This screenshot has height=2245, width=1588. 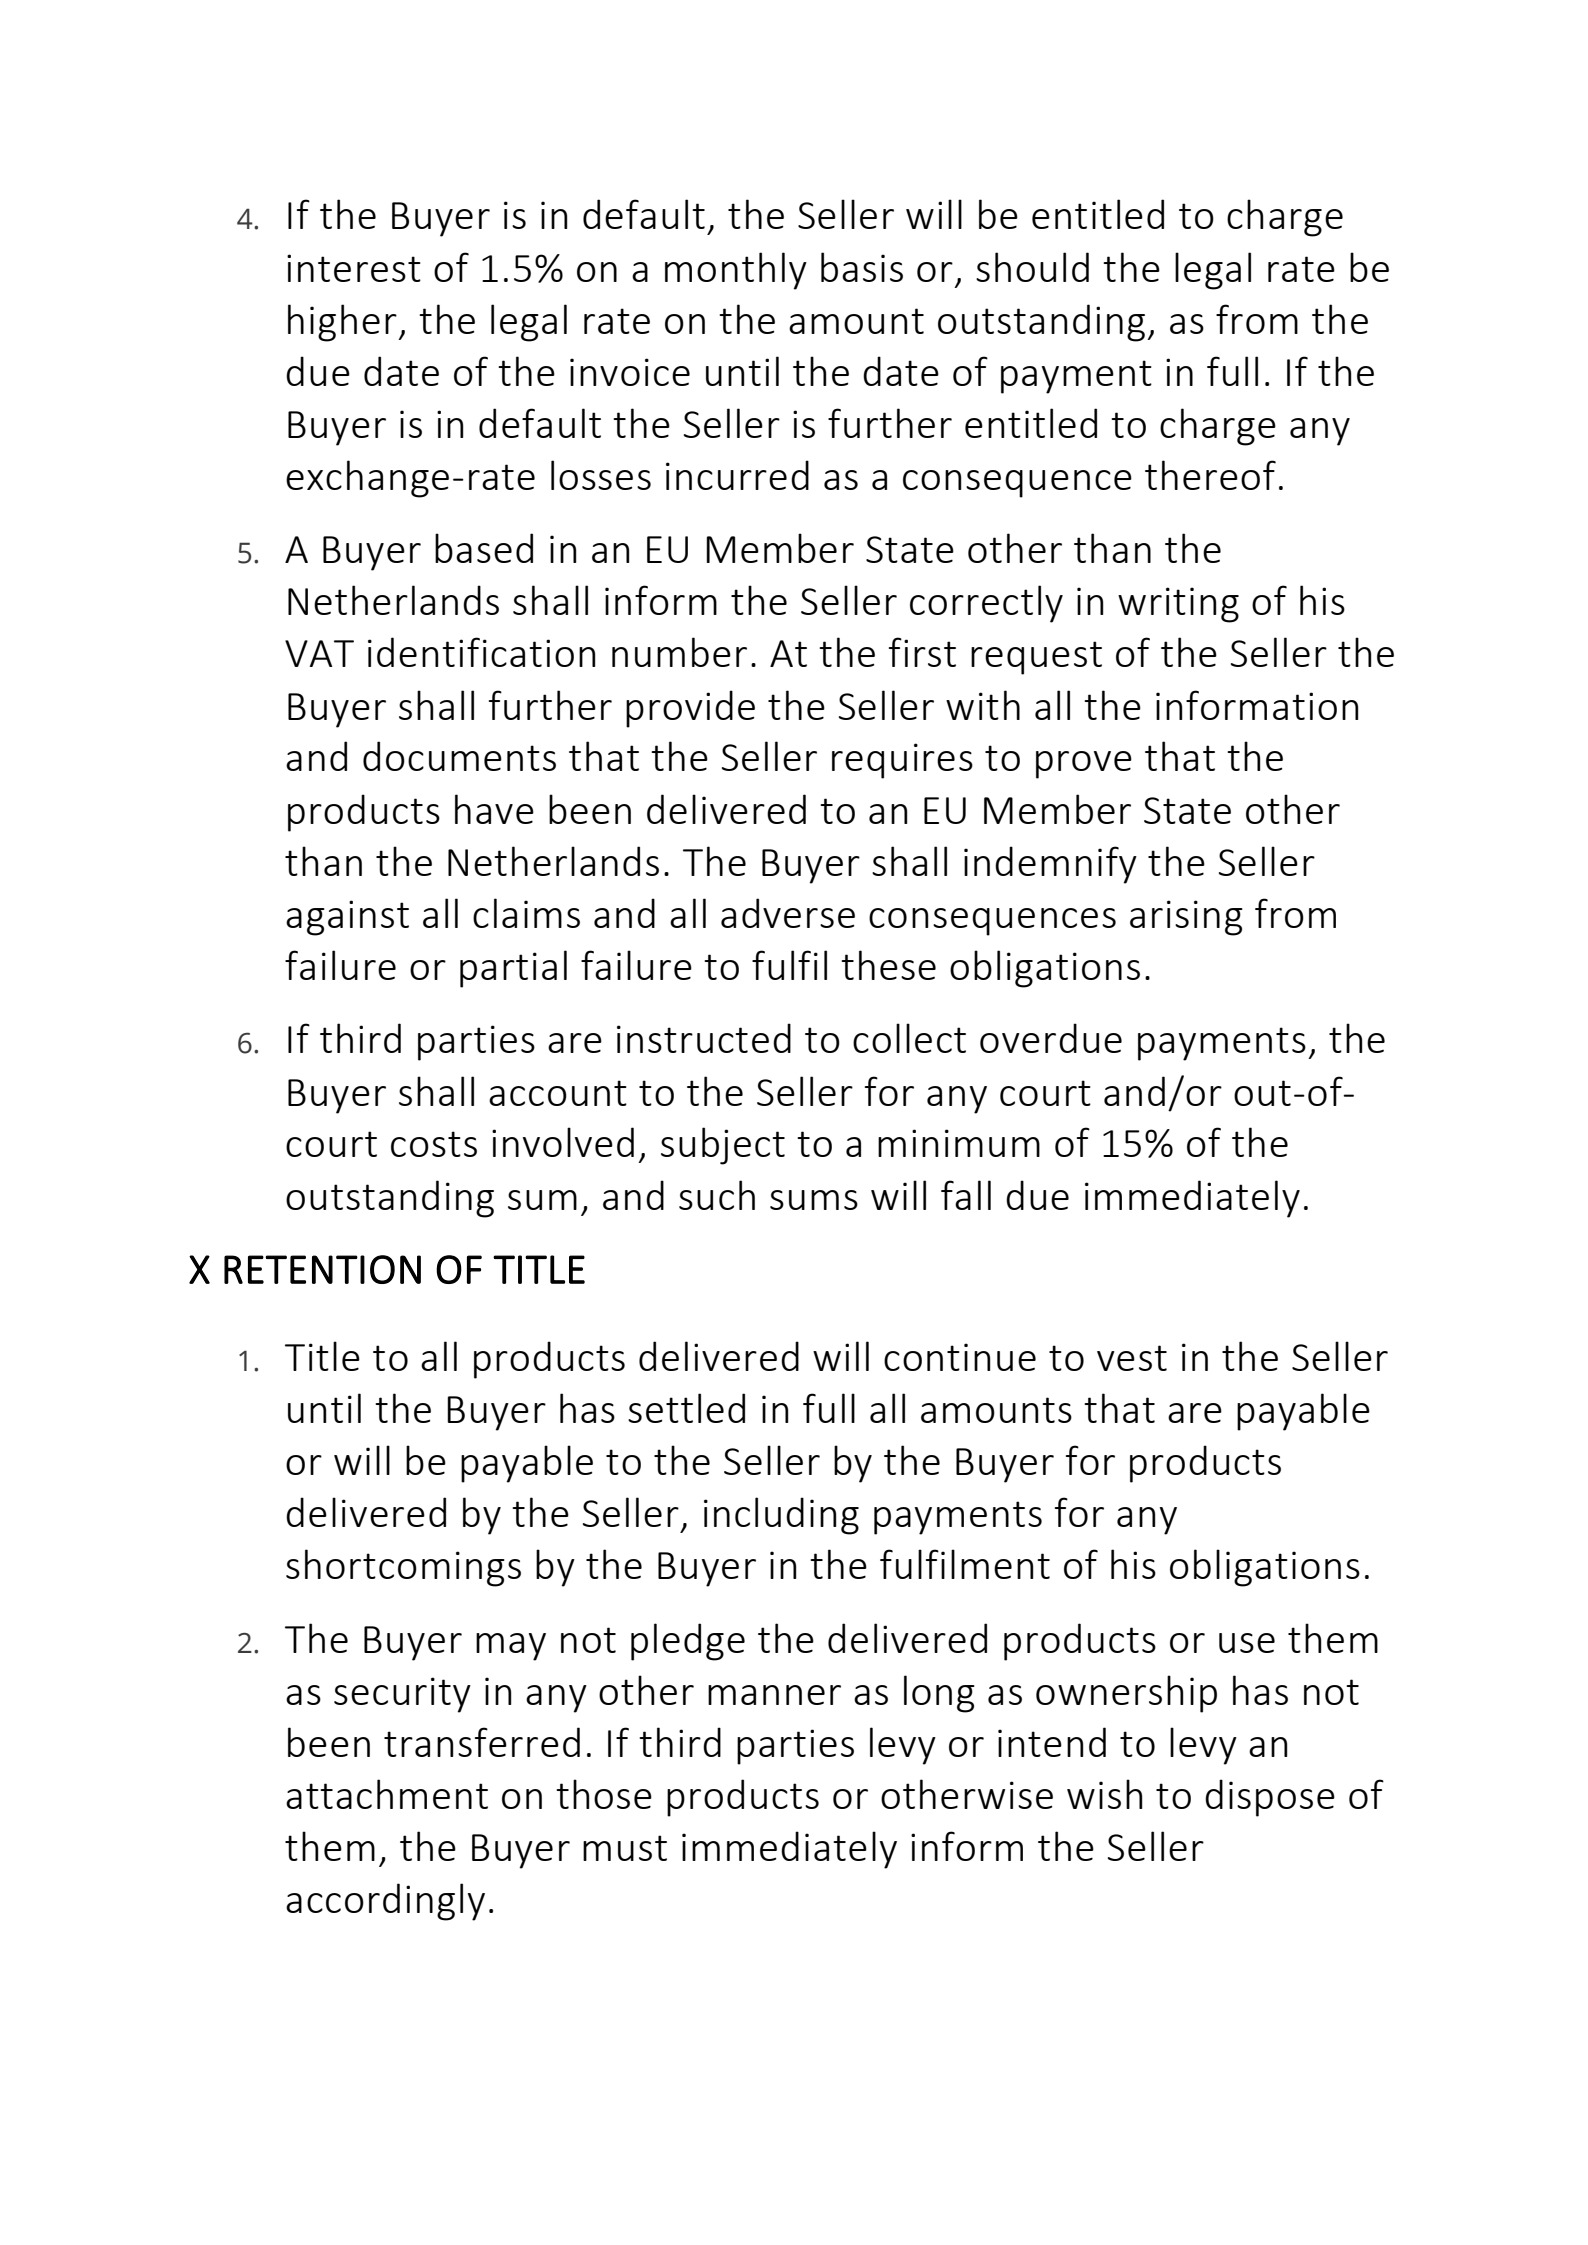 What do you see at coordinates (736, 271) in the screenshot?
I see `monthly` at bounding box center [736, 271].
